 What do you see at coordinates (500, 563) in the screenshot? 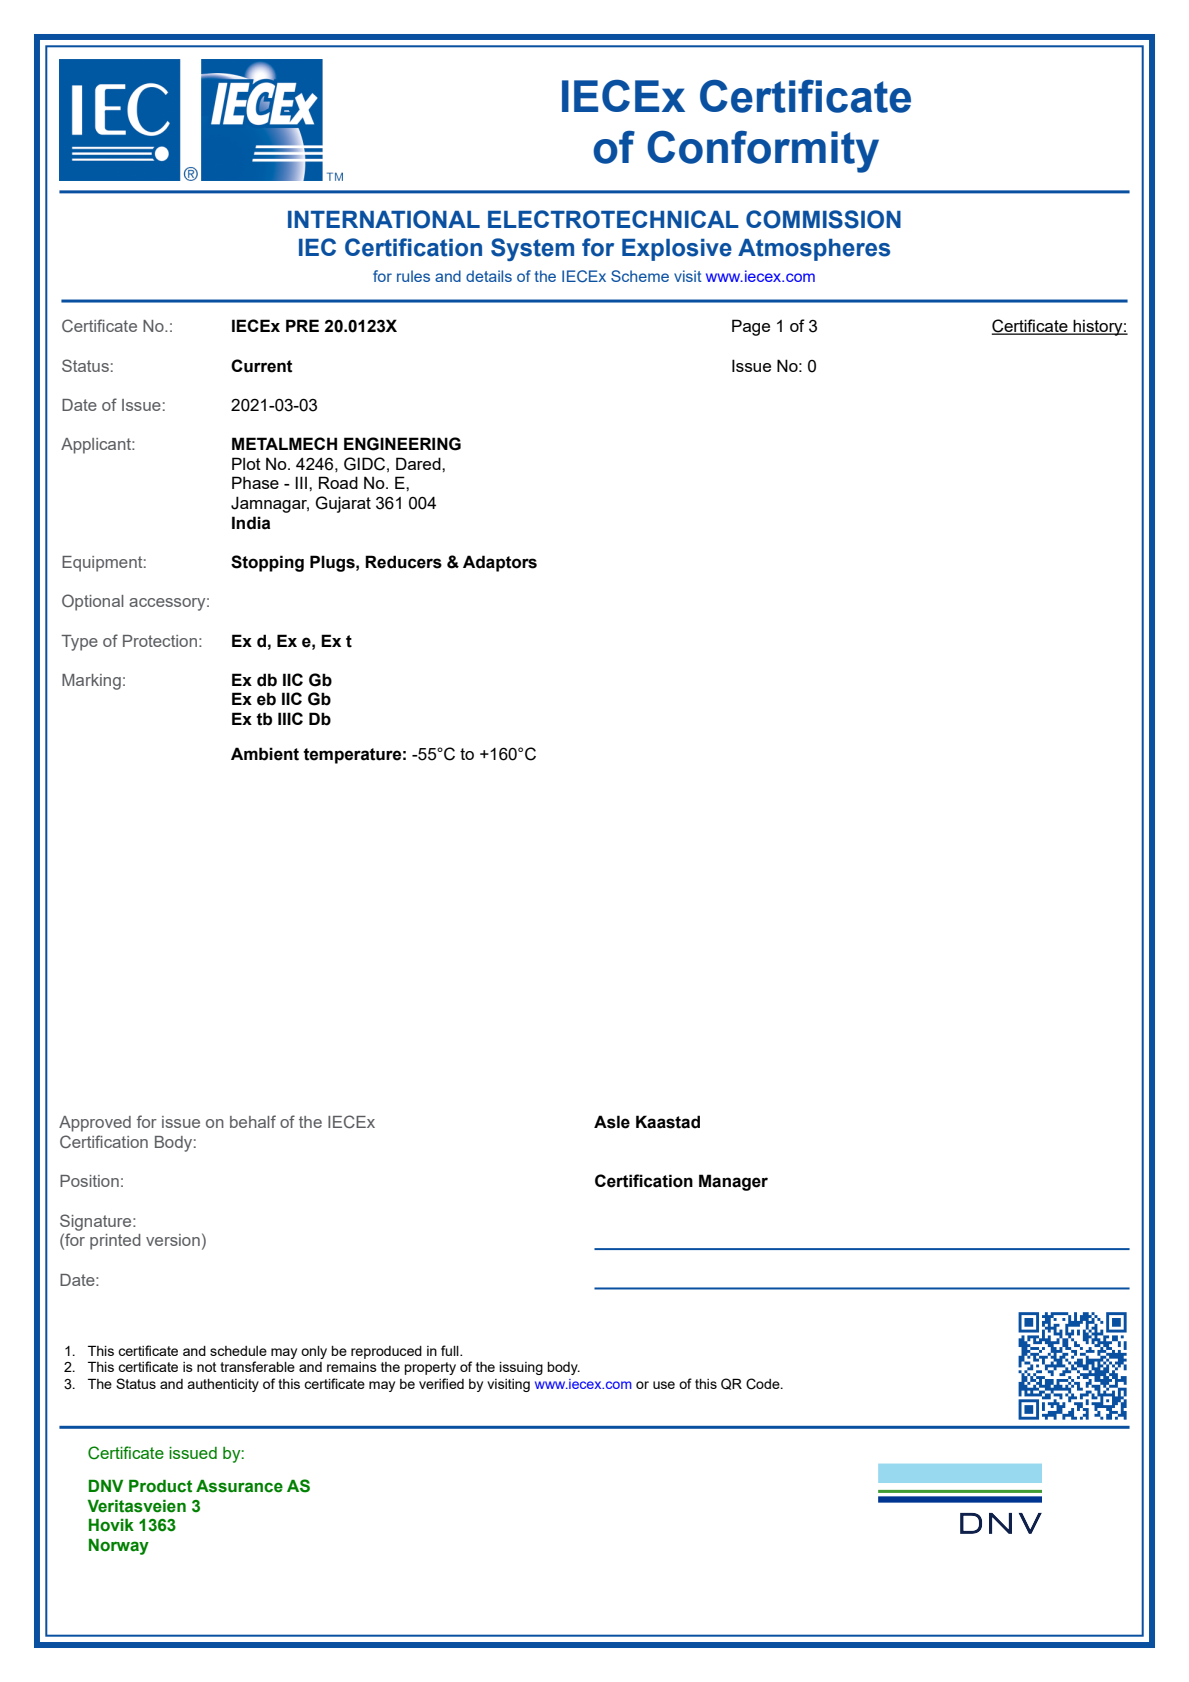
I see `Adaptors` at bounding box center [500, 563].
